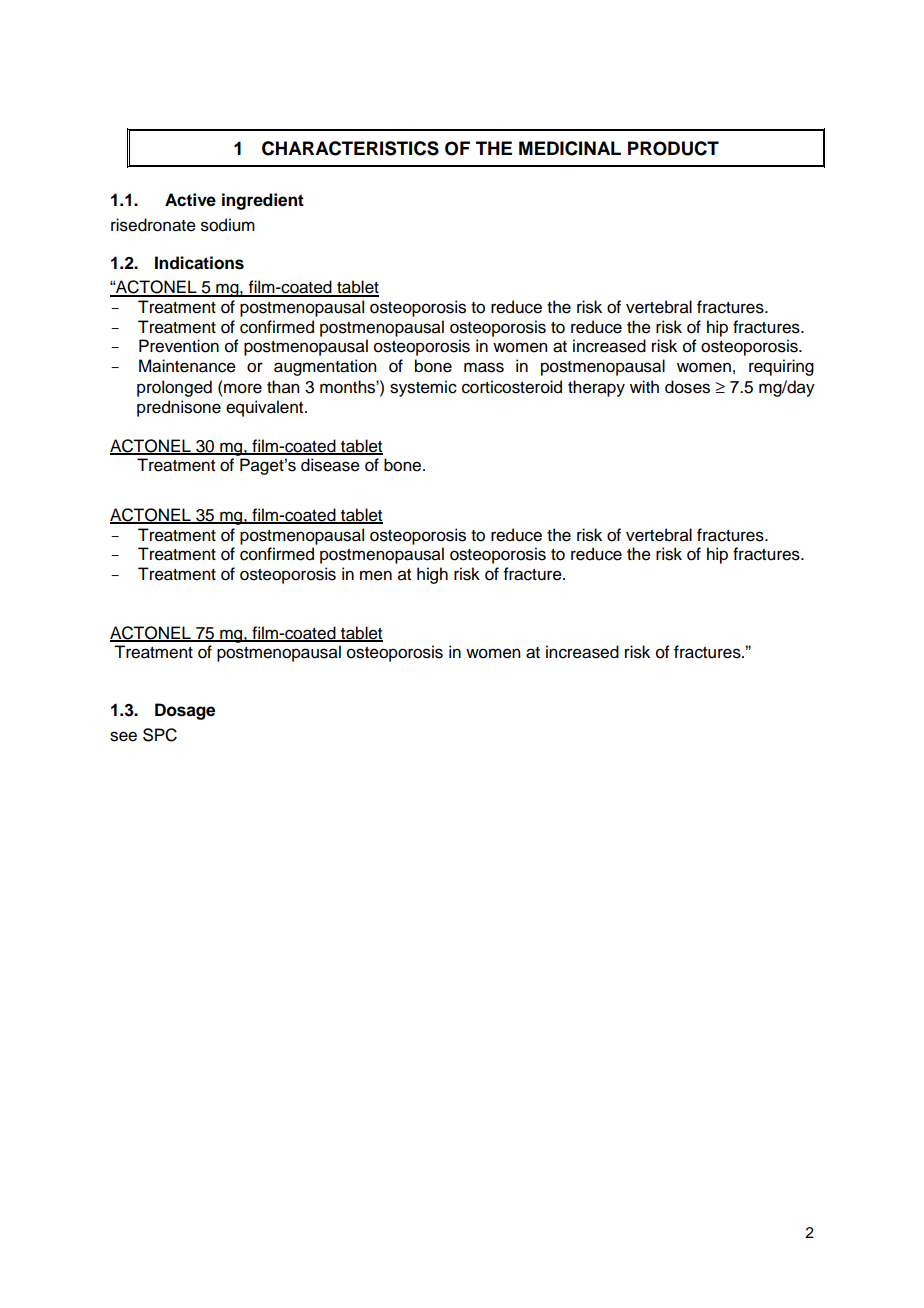  Describe the element at coordinates (484, 367) in the screenshot. I see `mass` at that location.
